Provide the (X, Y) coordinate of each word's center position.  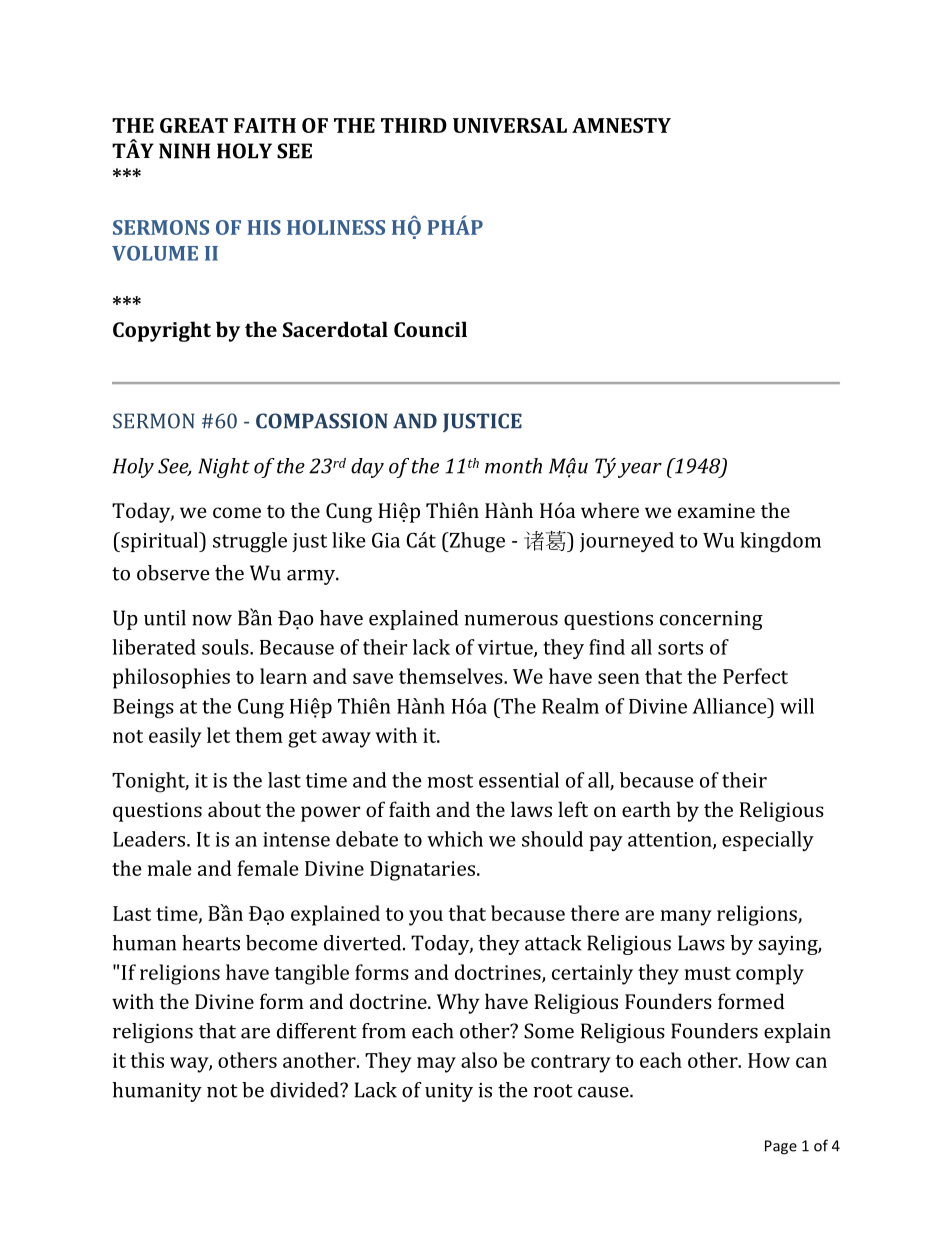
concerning (711, 620)
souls (226, 647)
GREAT (194, 125)
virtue (506, 648)
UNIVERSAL (510, 125)
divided (305, 1090)
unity (449, 1092)
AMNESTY (621, 125)
